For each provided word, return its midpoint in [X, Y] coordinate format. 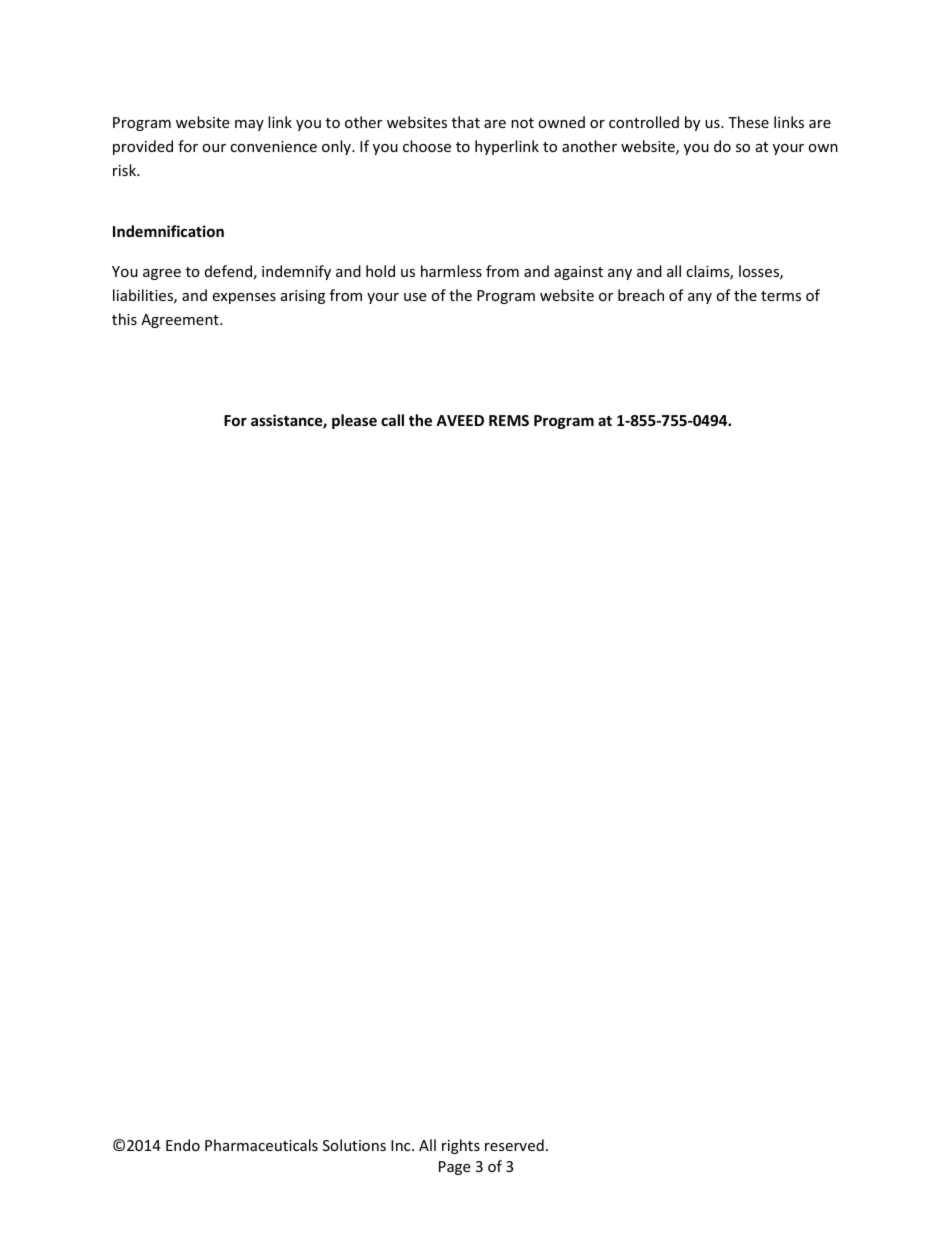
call [392, 420]
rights [461, 1146]
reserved [514, 1145]
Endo [183, 1145]
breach [641, 295]
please [354, 421]
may [249, 125]
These [748, 122]
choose [427, 146]
